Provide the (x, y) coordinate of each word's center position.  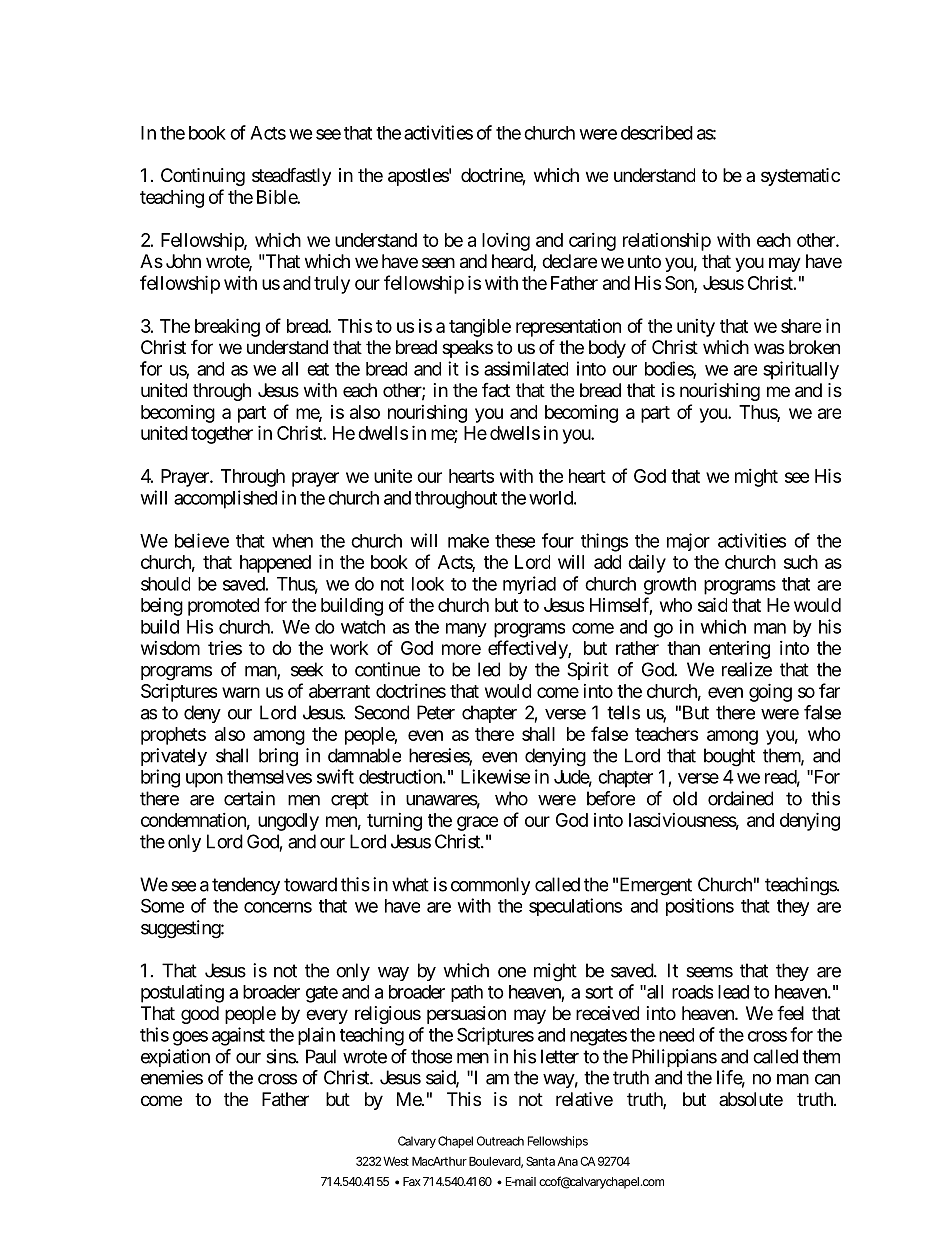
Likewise (495, 776)
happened (275, 564)
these (515, 541)
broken (814, 347)
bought (729, 757)
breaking (227, 327)
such (801, 562)
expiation (175, 1058)
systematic (800, 177)
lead (733, 992)
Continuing (203, 177)
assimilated (526, 368)
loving (506, 242)
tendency (246, 886)
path (467, 993)
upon (204, 780)
